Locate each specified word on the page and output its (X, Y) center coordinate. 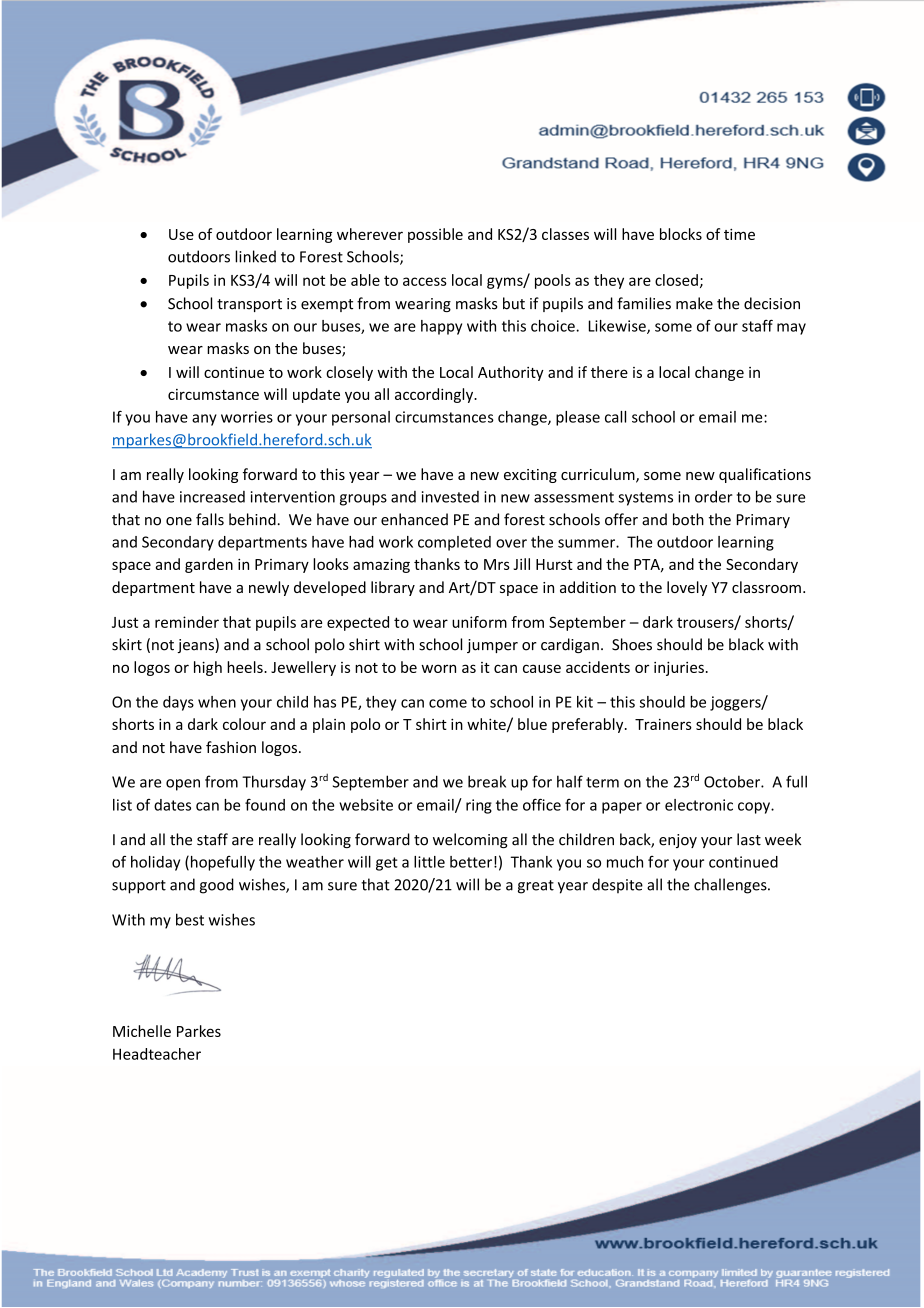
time (739, 234)
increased (212, 497)
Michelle (142, 1031)
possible (435, 235)
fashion (231, 747)
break (487, 781)
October (733, 781)
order (714, 496)
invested (450, 497)
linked (255, 256)
